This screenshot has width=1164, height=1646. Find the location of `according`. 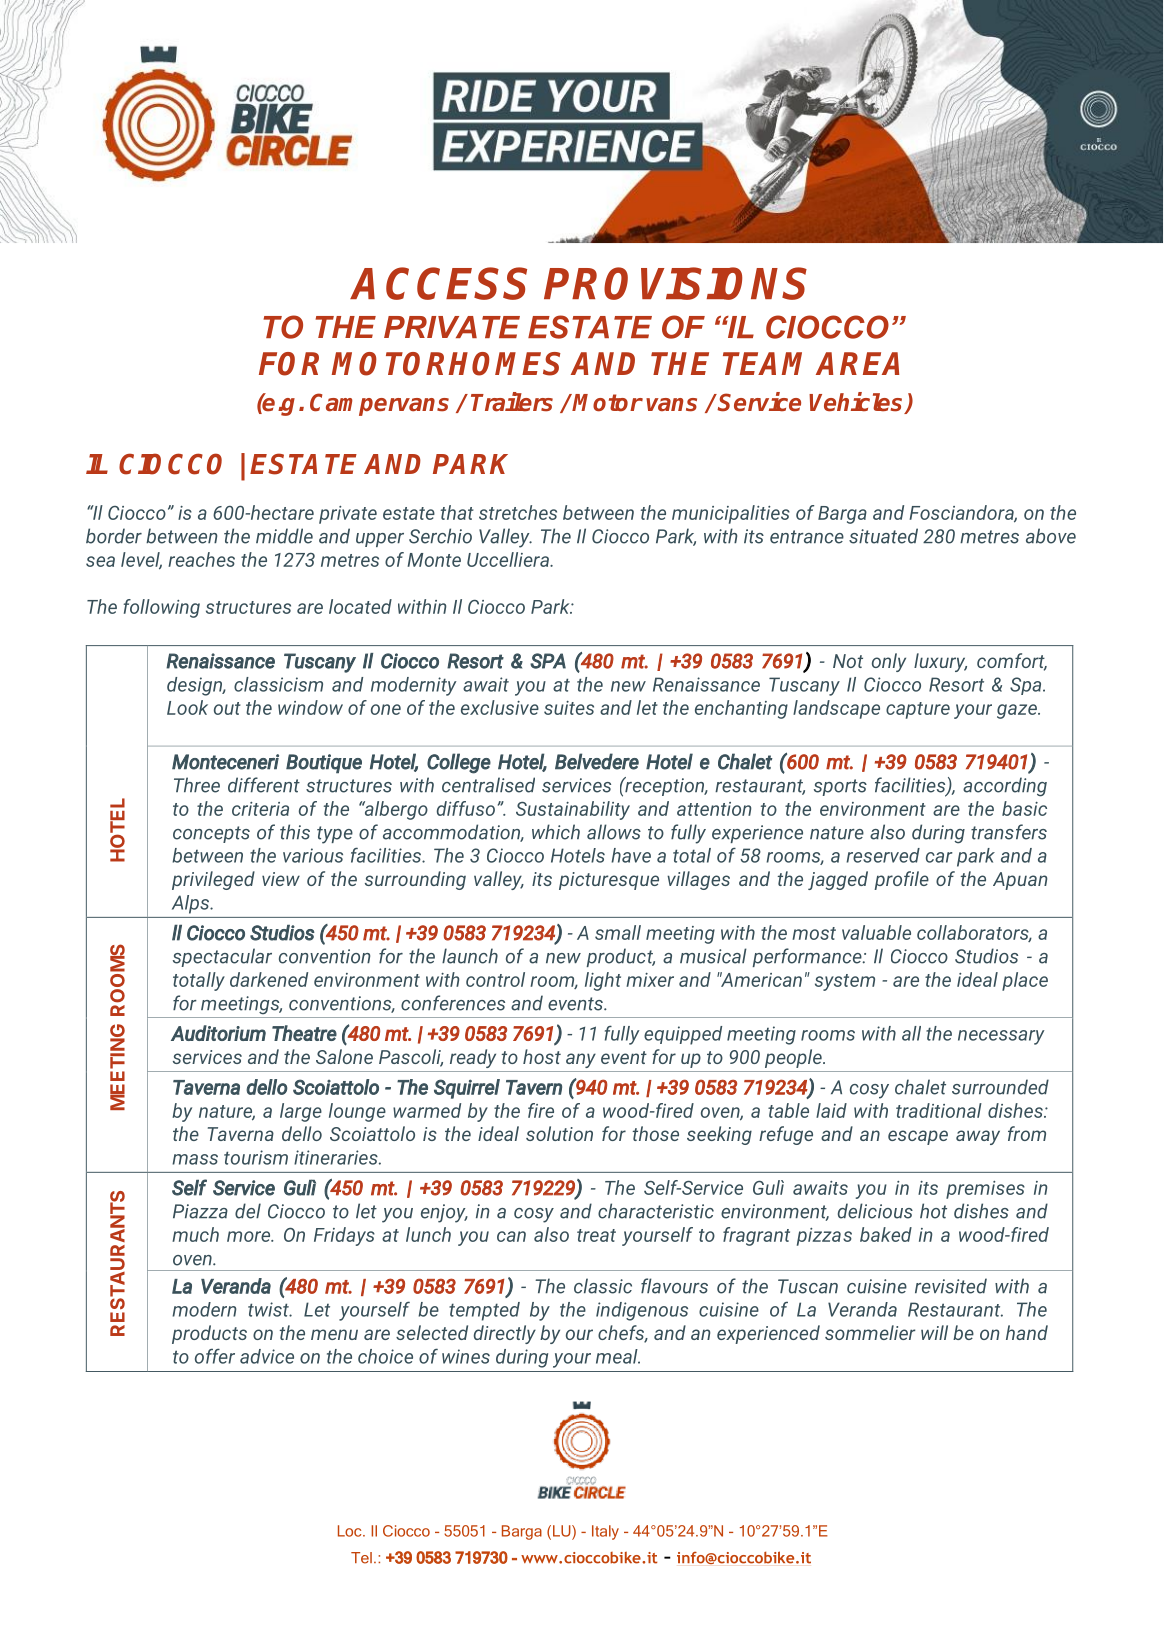

according is located at coordinates (1005, 787).
